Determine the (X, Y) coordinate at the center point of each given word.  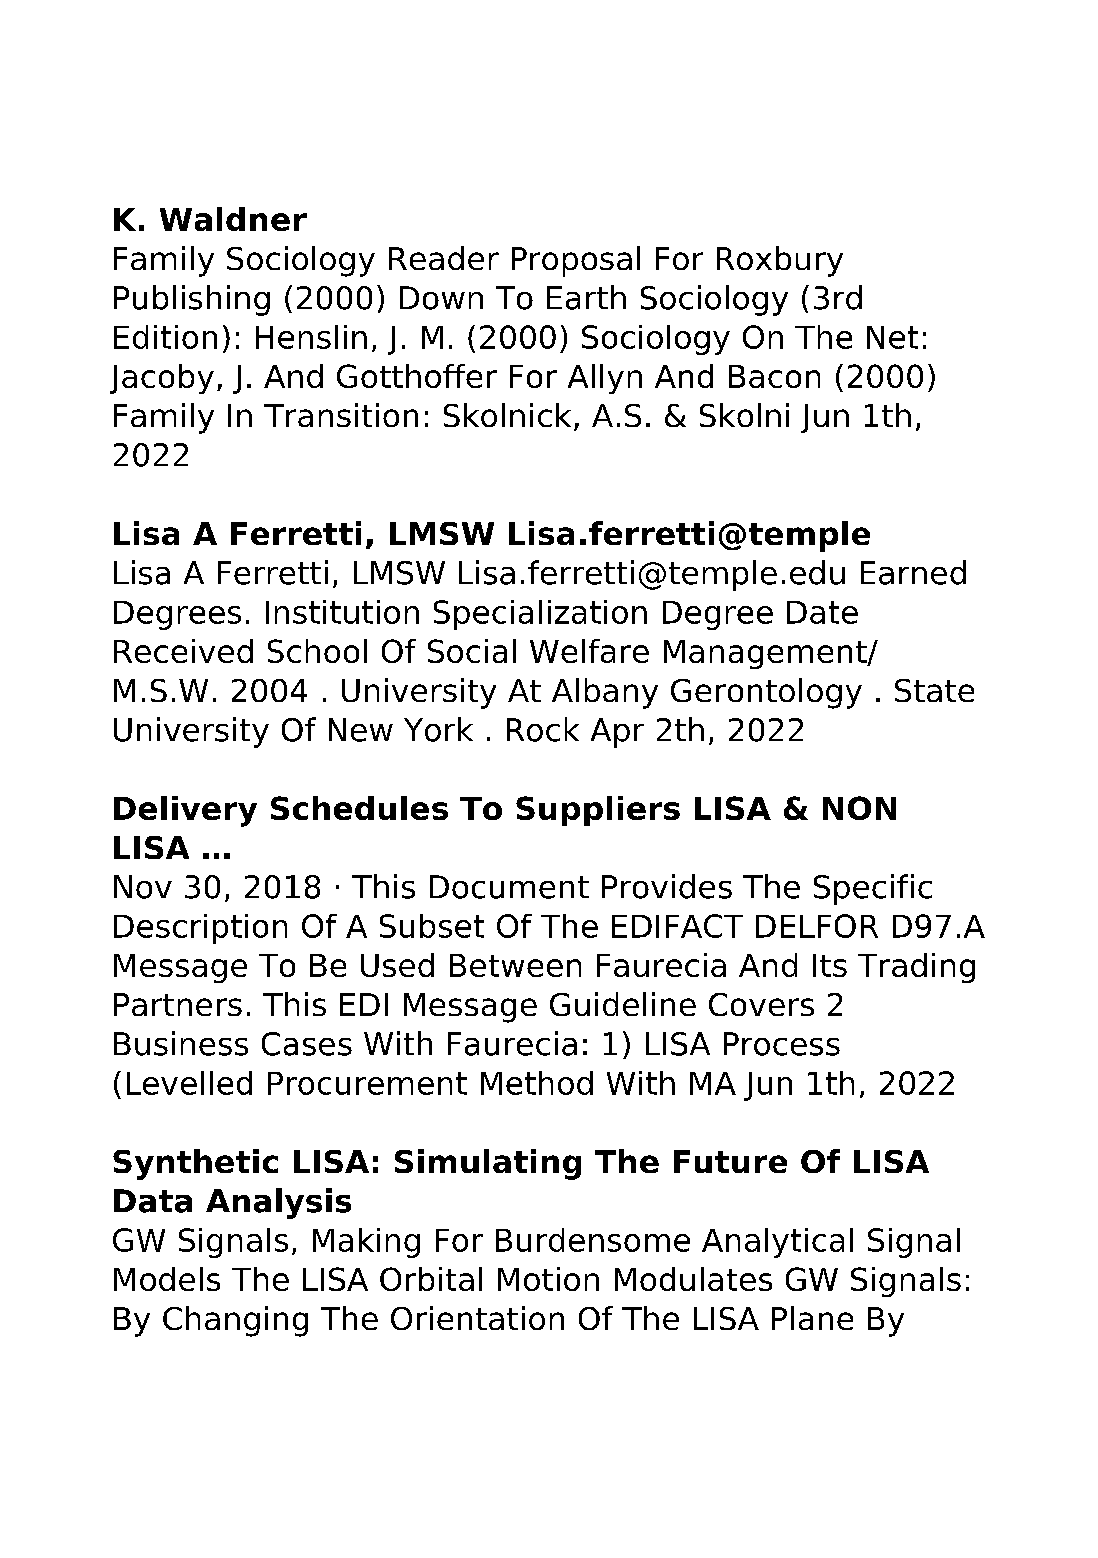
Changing (235, 1321)
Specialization (540, 615)
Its (830, 965)
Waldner (233, 219)
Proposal (576, 261)
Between (515, 965)
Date (822, 612)
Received (183, 651)
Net (892, 337)
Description (200, 929)
